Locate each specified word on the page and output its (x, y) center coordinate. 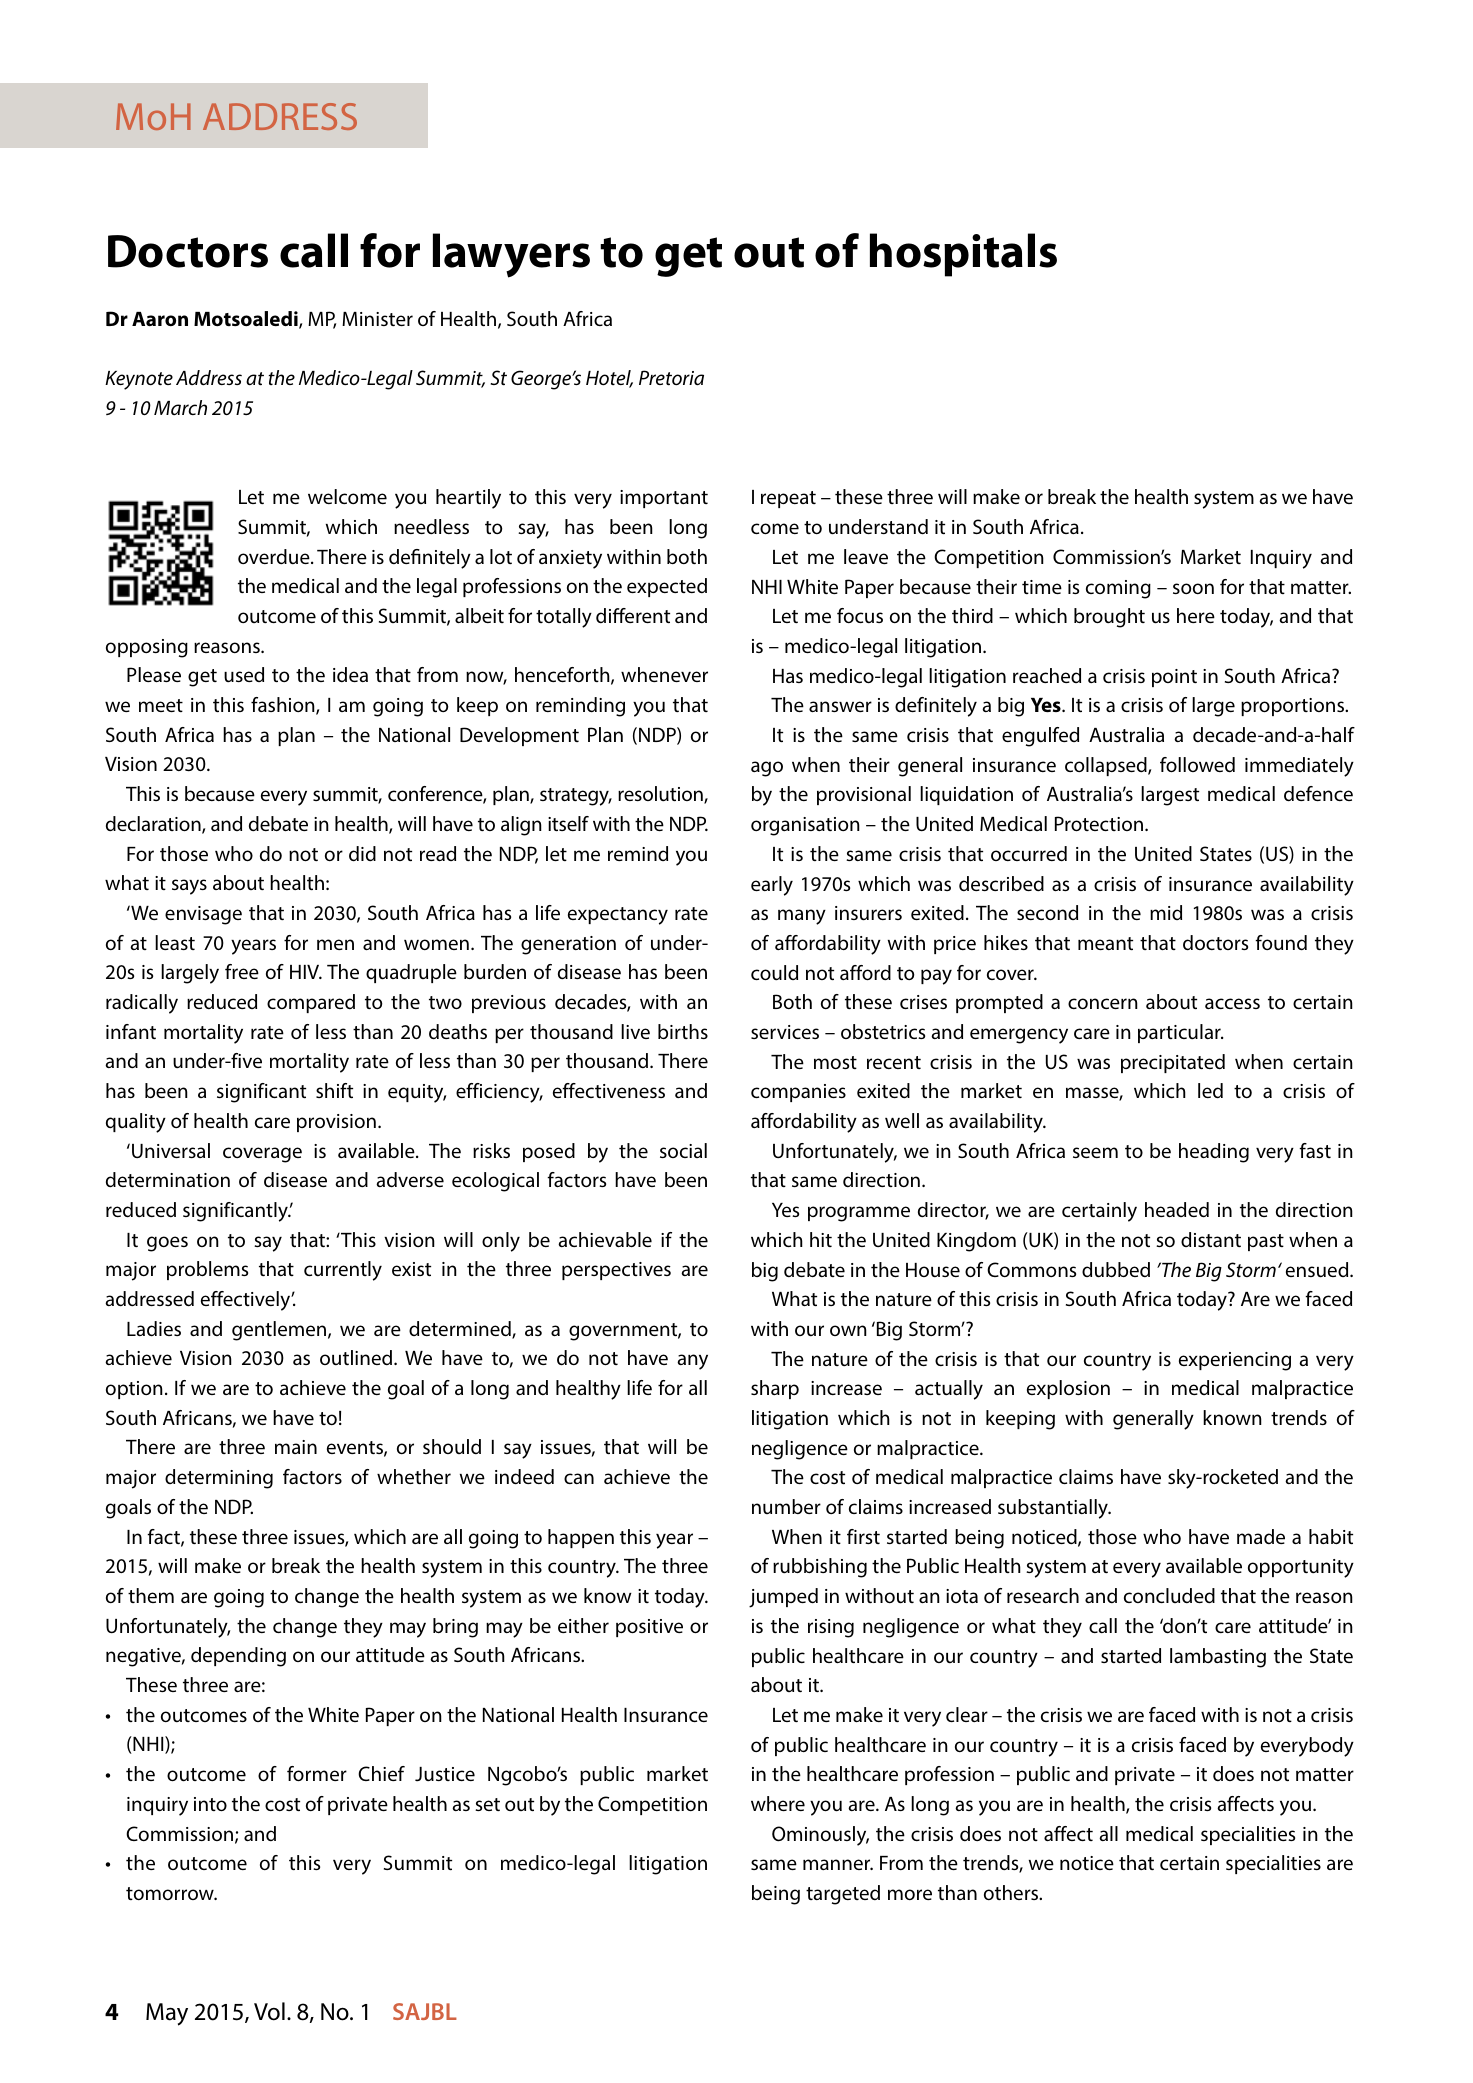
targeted (843, 1895)
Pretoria (671, 378)
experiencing (1235, 1361)
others (1012, 1892)
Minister (377, 319)
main (296, 1447)
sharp (775, 1389)
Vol (269, 2011)
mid (1166, 912)
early (772, 886)
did (362, 854)
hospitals (963, 255)
